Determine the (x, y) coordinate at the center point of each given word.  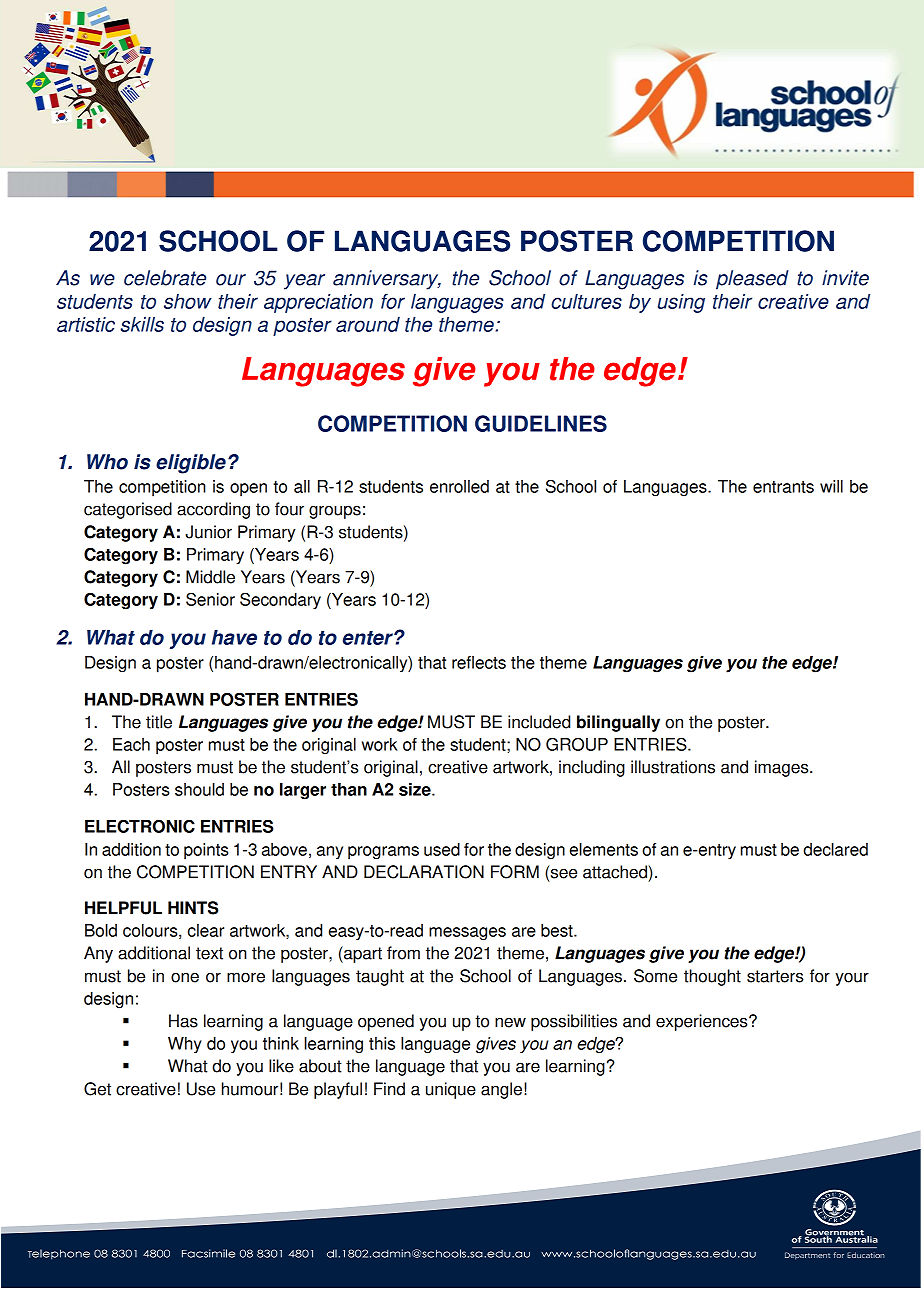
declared (835, 849)
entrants (783, 487)
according (213, 510)
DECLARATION (424, 872)
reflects (479, 662)
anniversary (387, 280)
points (206, 851)
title (159, 722)
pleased (752, 280)
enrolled (459, 486)
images (783, 768)
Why (185, 1045)
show (188, 301)
